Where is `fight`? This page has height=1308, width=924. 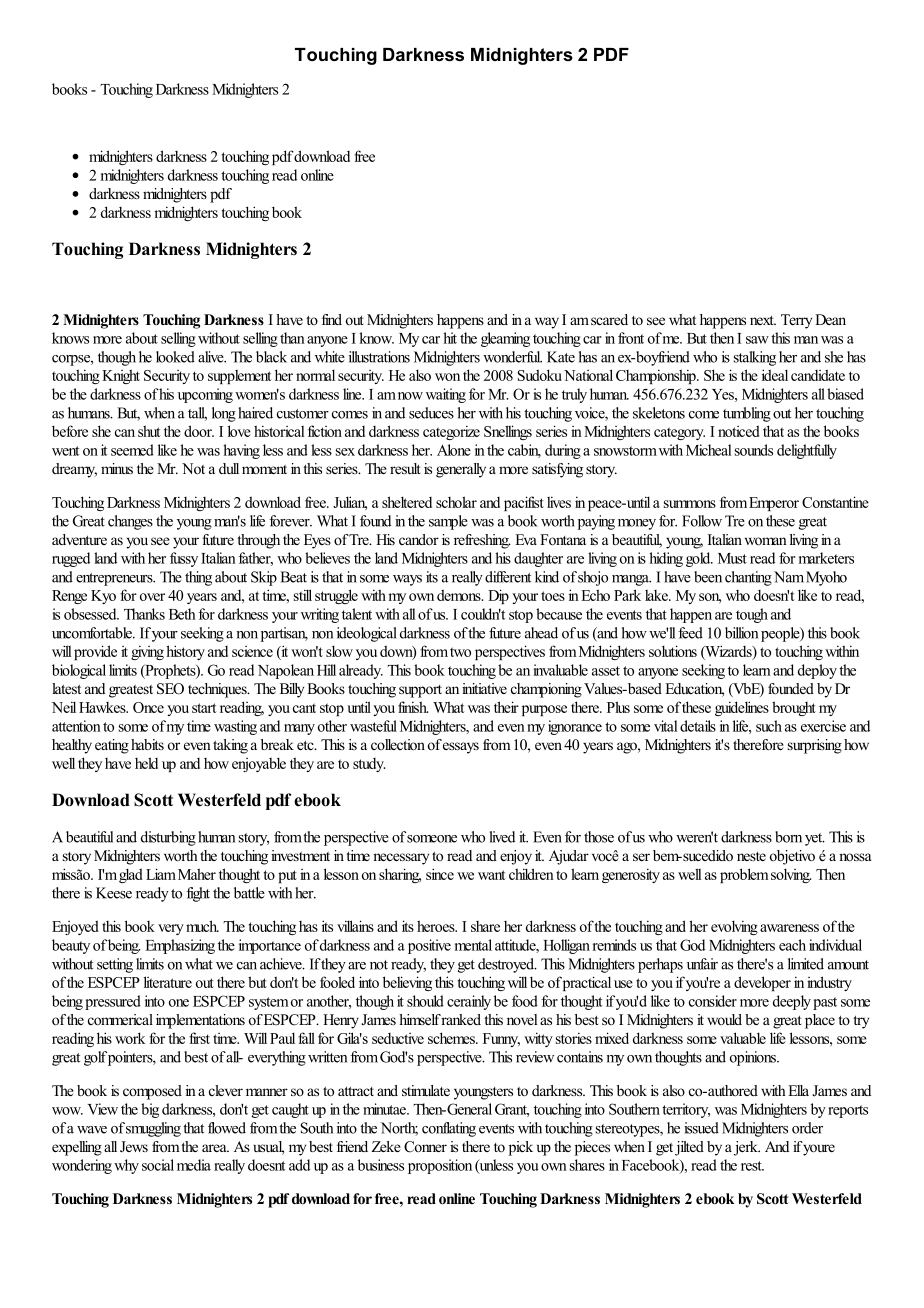 fight is located at coordinates (198, 894).
